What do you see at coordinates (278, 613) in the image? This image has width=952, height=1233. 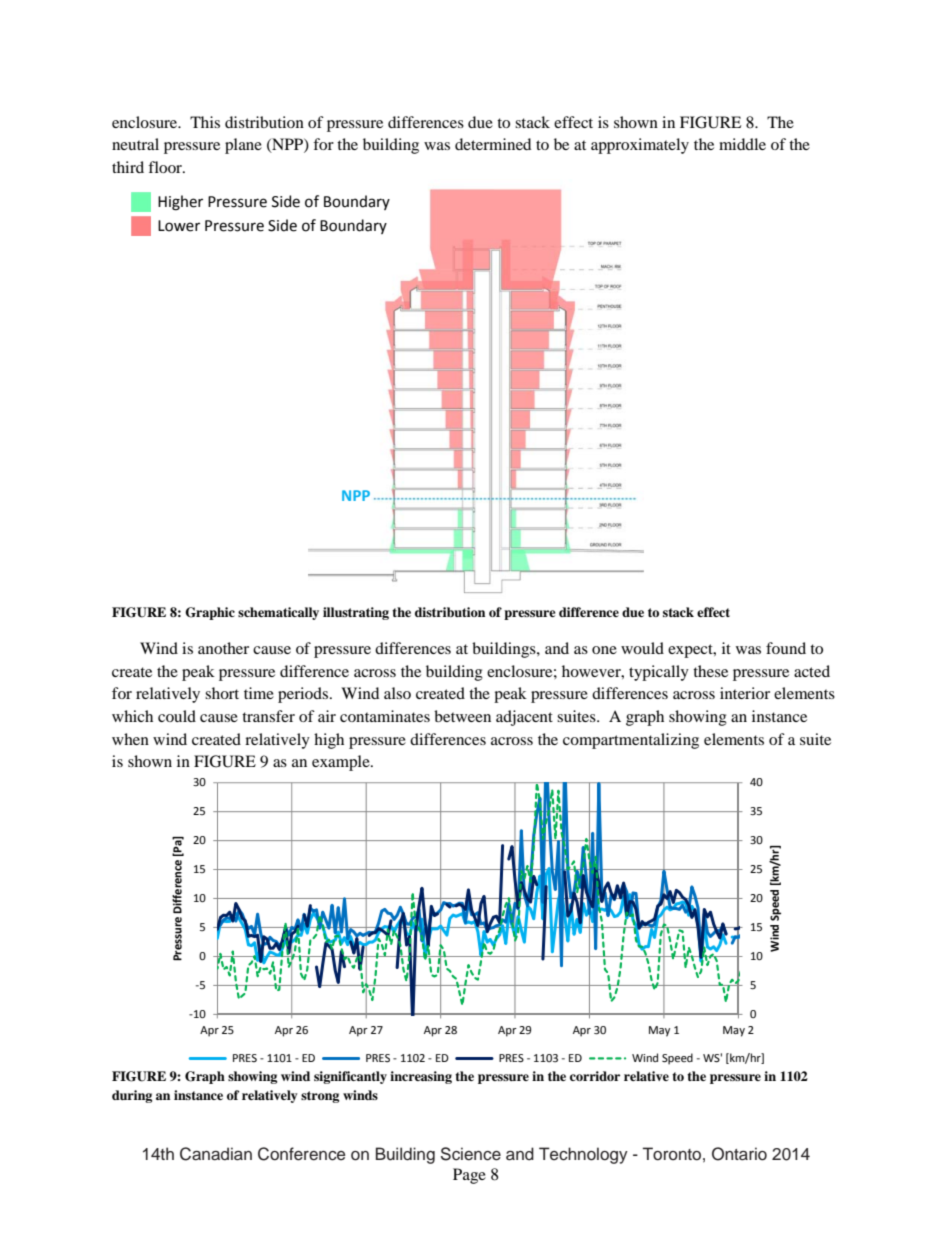 I see `schematically` at bounding box center [278, 613].
